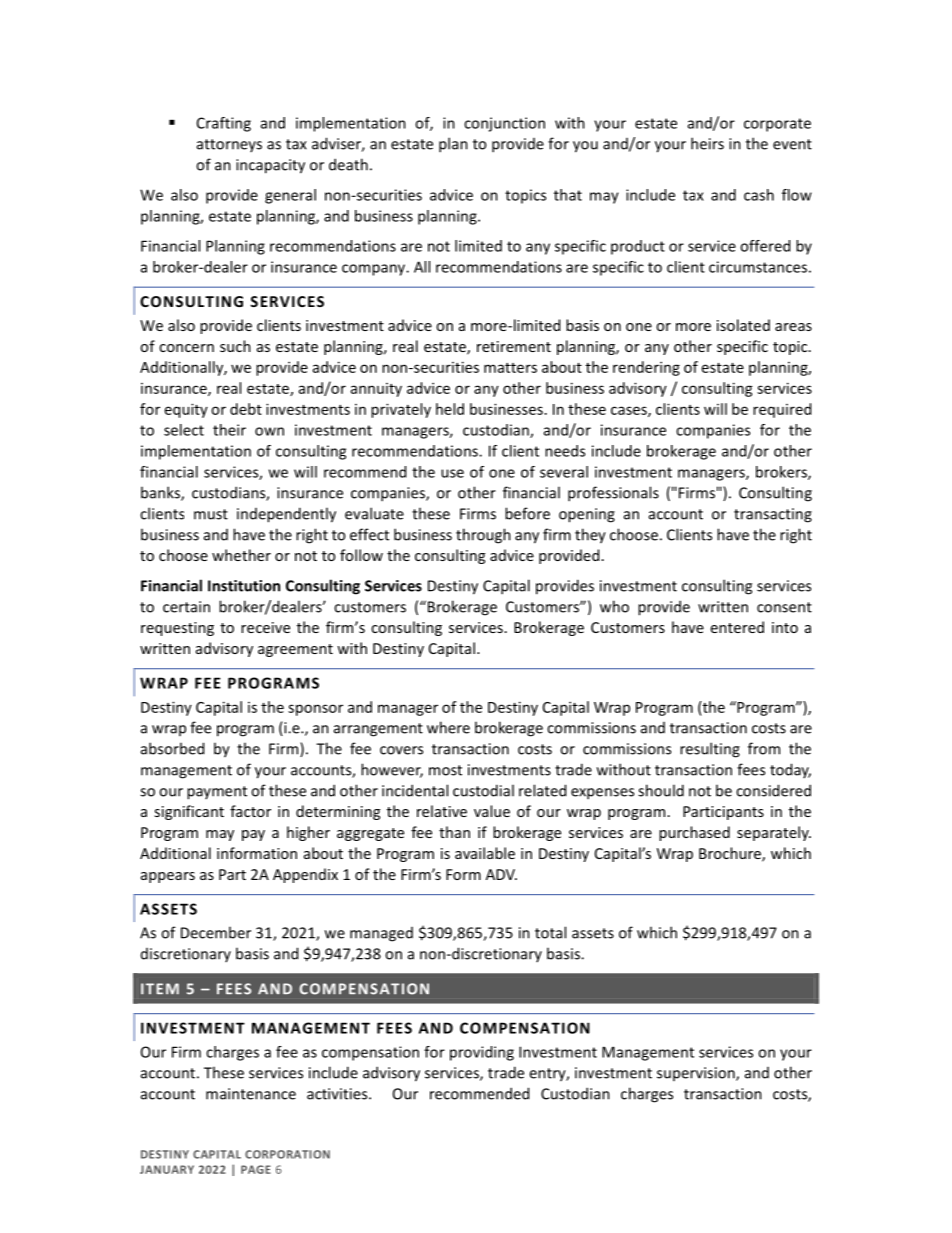  Describe the element at coordinates (256, 1169) in the page. I see `PAGE` at that location.
